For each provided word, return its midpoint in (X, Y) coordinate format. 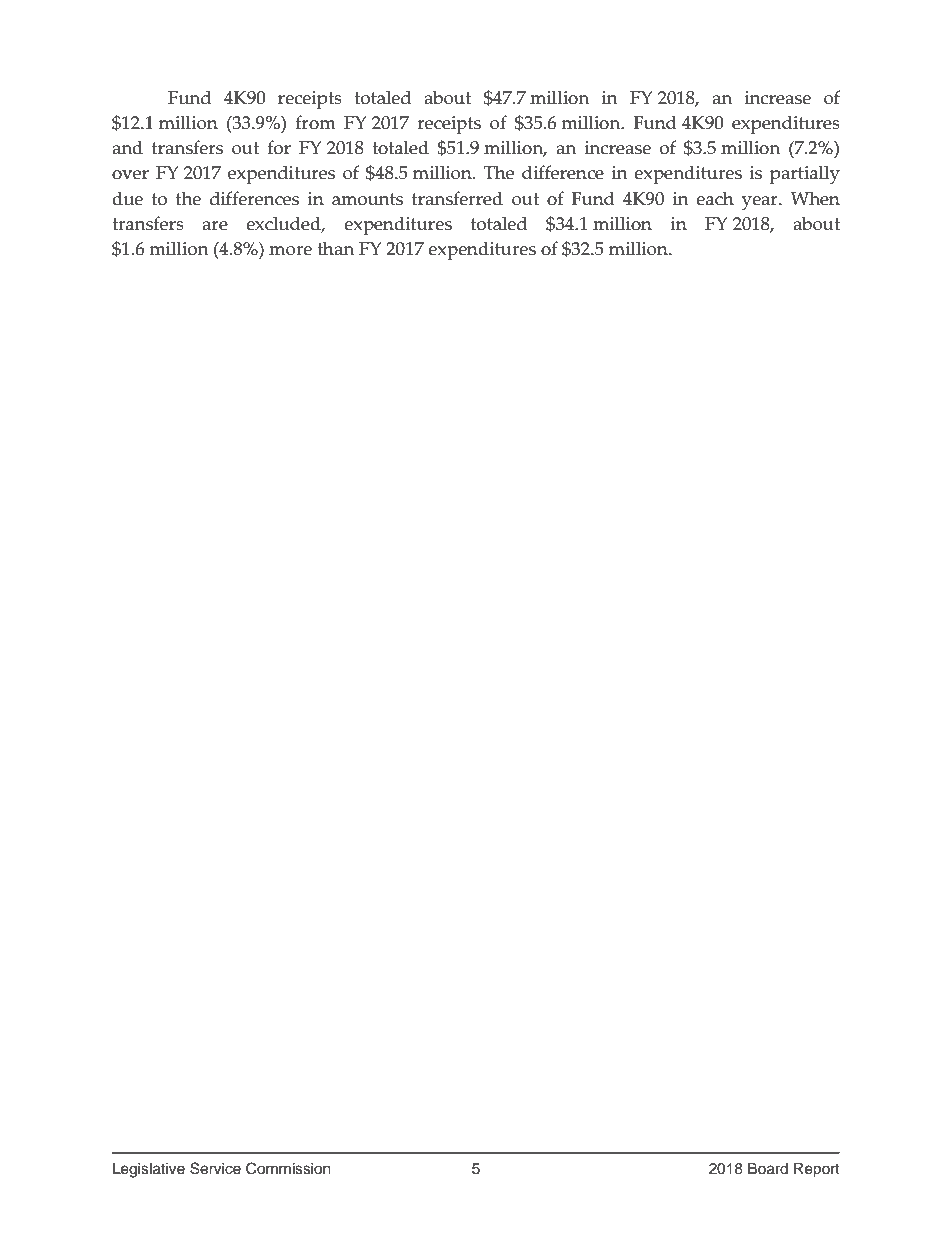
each (715, 198)
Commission (288, 1168)
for (279, 147)
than (335, 248)
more (290, 251)
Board (768, 1169)
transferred (457, 198)
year (761, 203)
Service (215, 1168)
